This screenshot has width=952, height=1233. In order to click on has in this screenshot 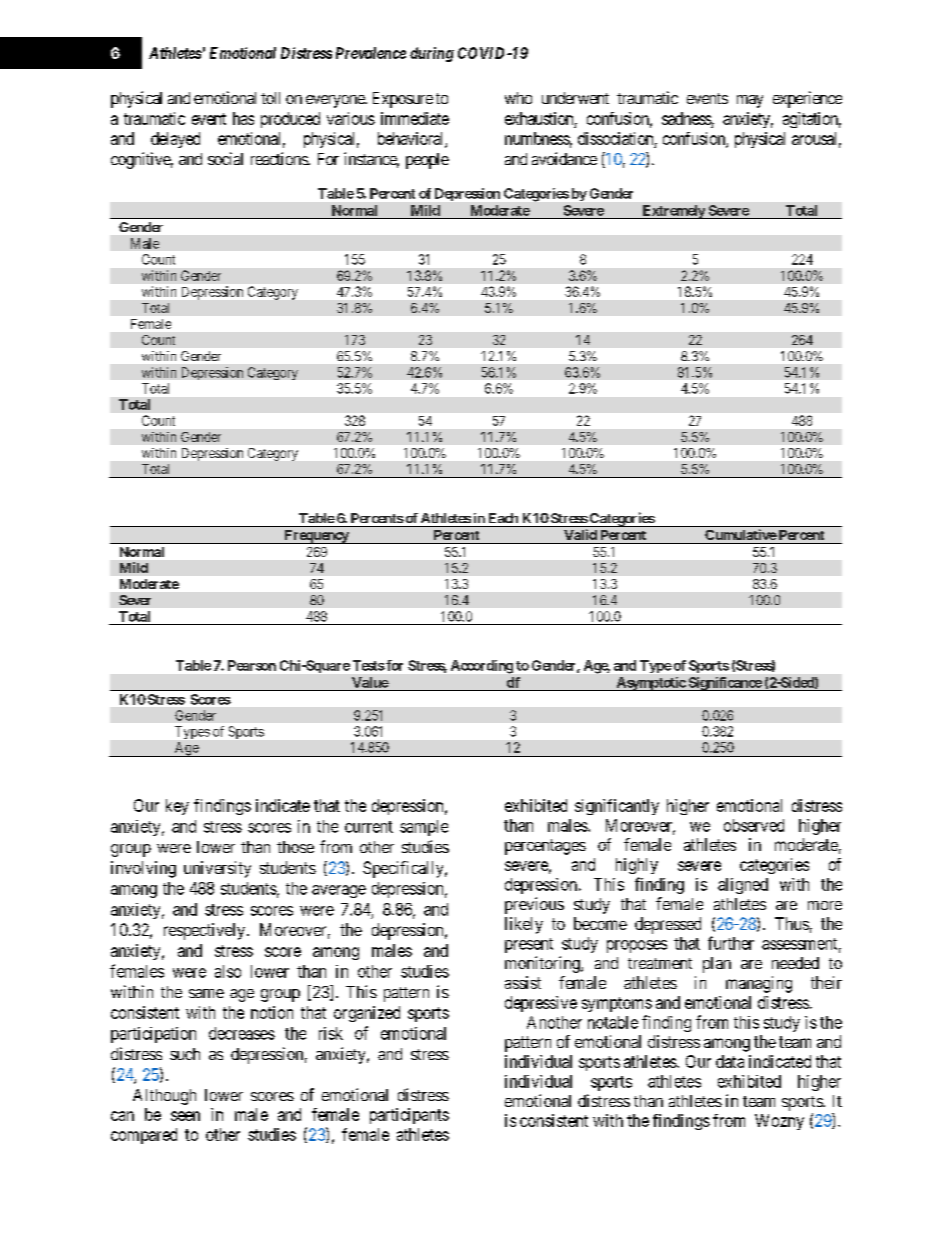, I will do `click(243, 118)`.
